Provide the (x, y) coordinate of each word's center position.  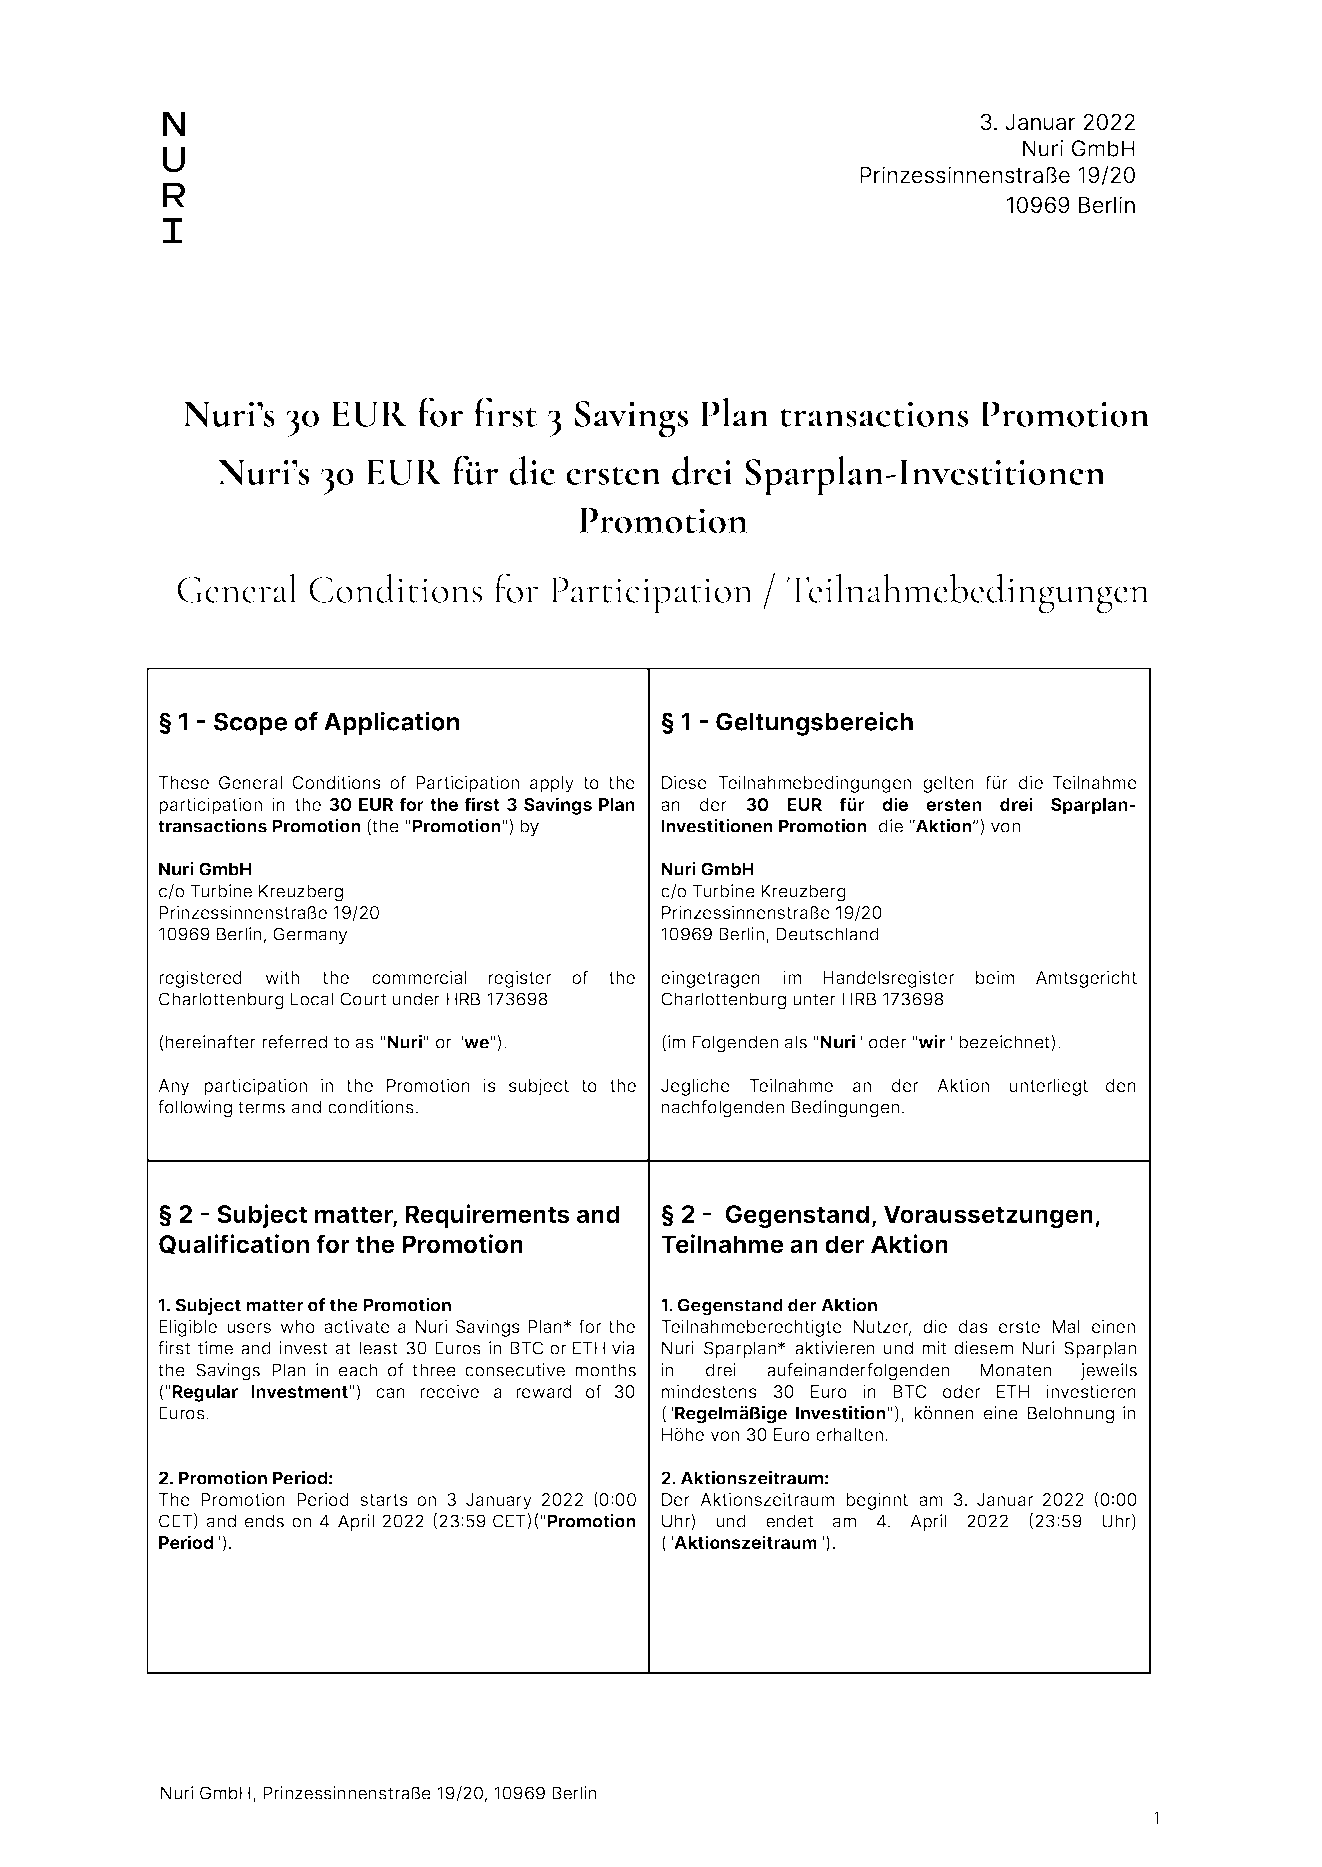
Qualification (234, 1244)
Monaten (1016, 1370)
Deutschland (827, 934)
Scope (250, 724)
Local (312, 999)
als (796, 1042)
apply (552, 784)
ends (264, 1521)
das (973, 1326)
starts (384, 1500)
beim (995, 977)
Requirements (487, 1216)
